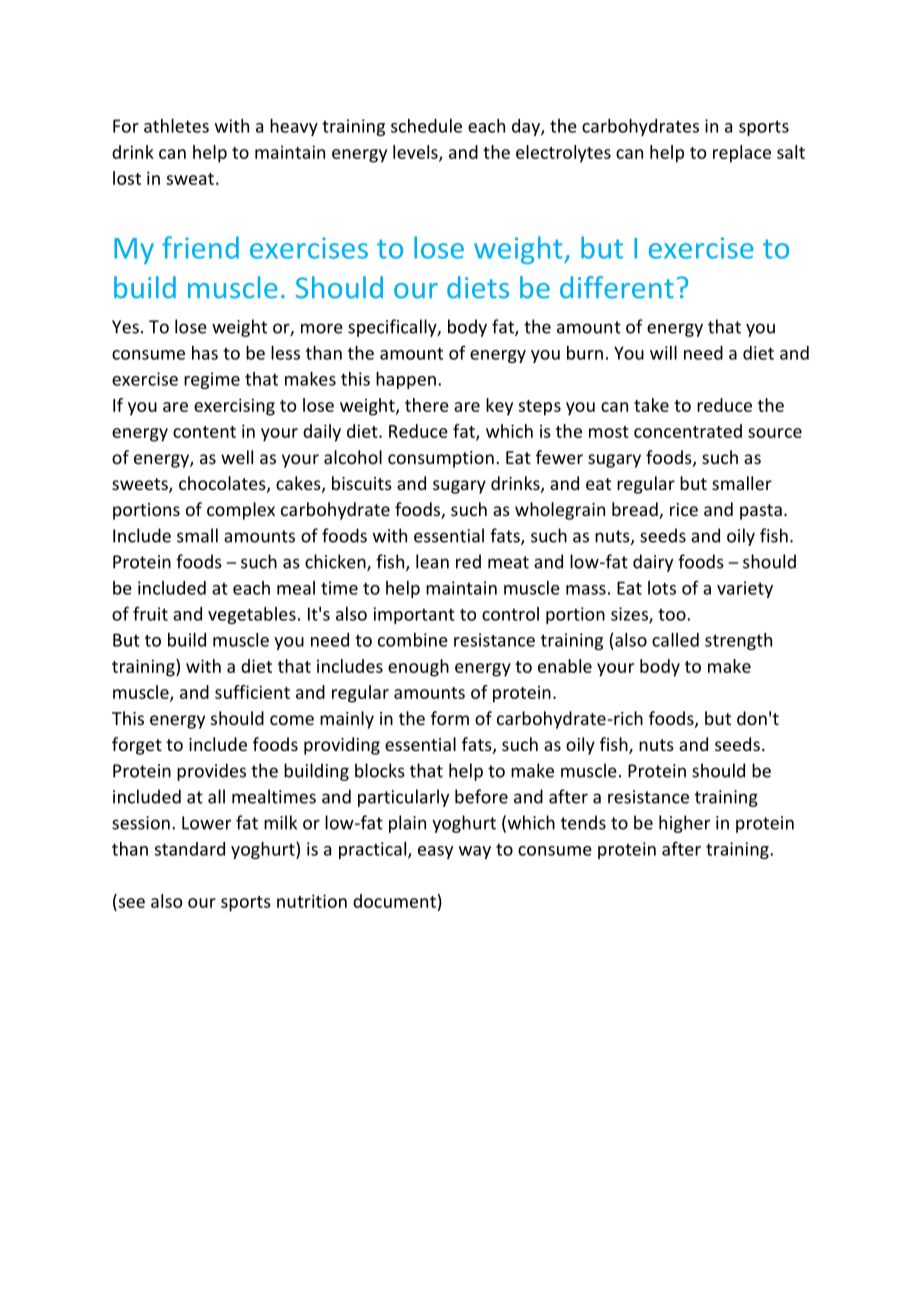 Image resolution: width=924 pixels, height=1308 pixels. What do you see at coordinates (742, 154) in the screenshot?
I see `replace` at bounding box center [742, 154].
